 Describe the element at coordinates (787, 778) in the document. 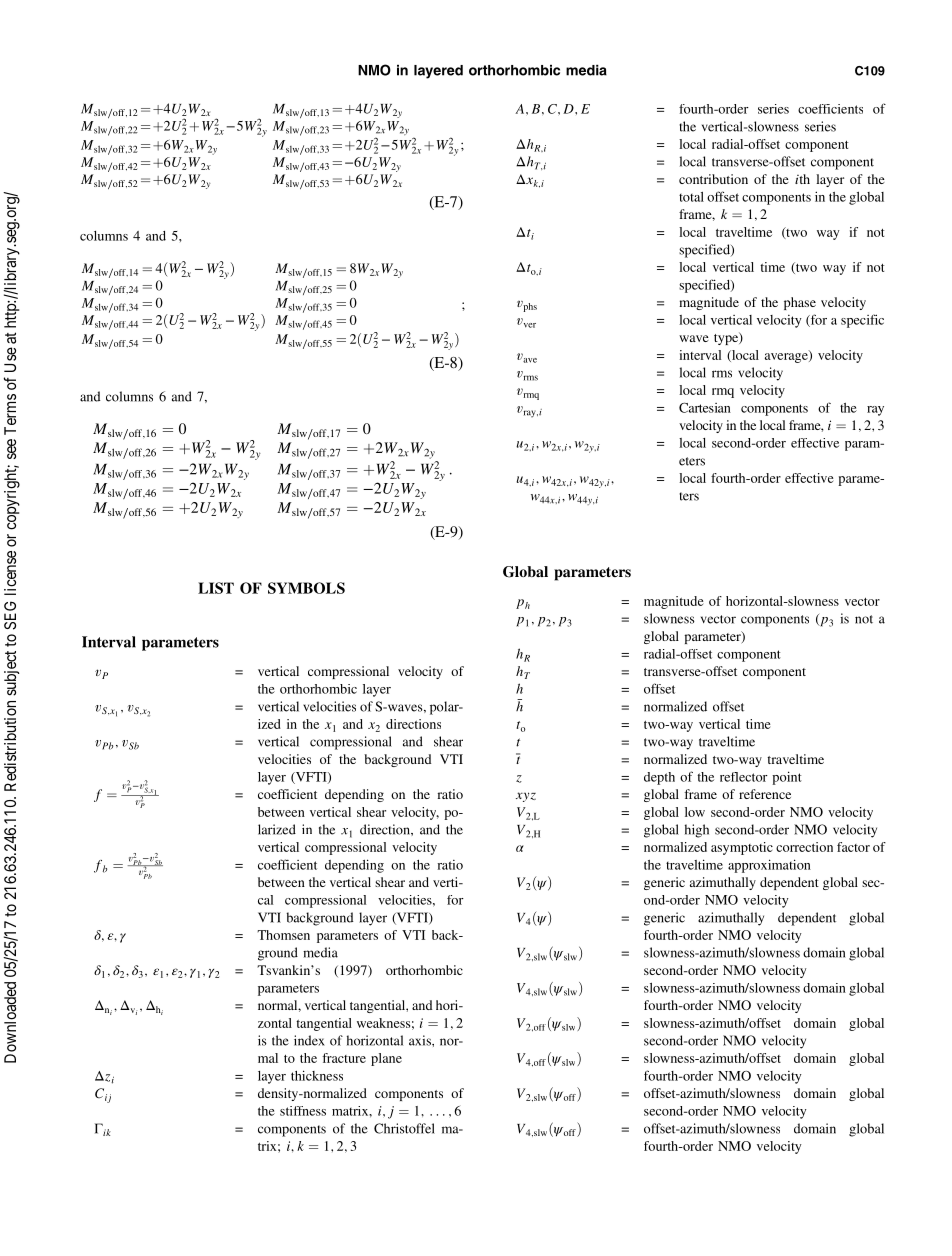

I see `point` at that location.
